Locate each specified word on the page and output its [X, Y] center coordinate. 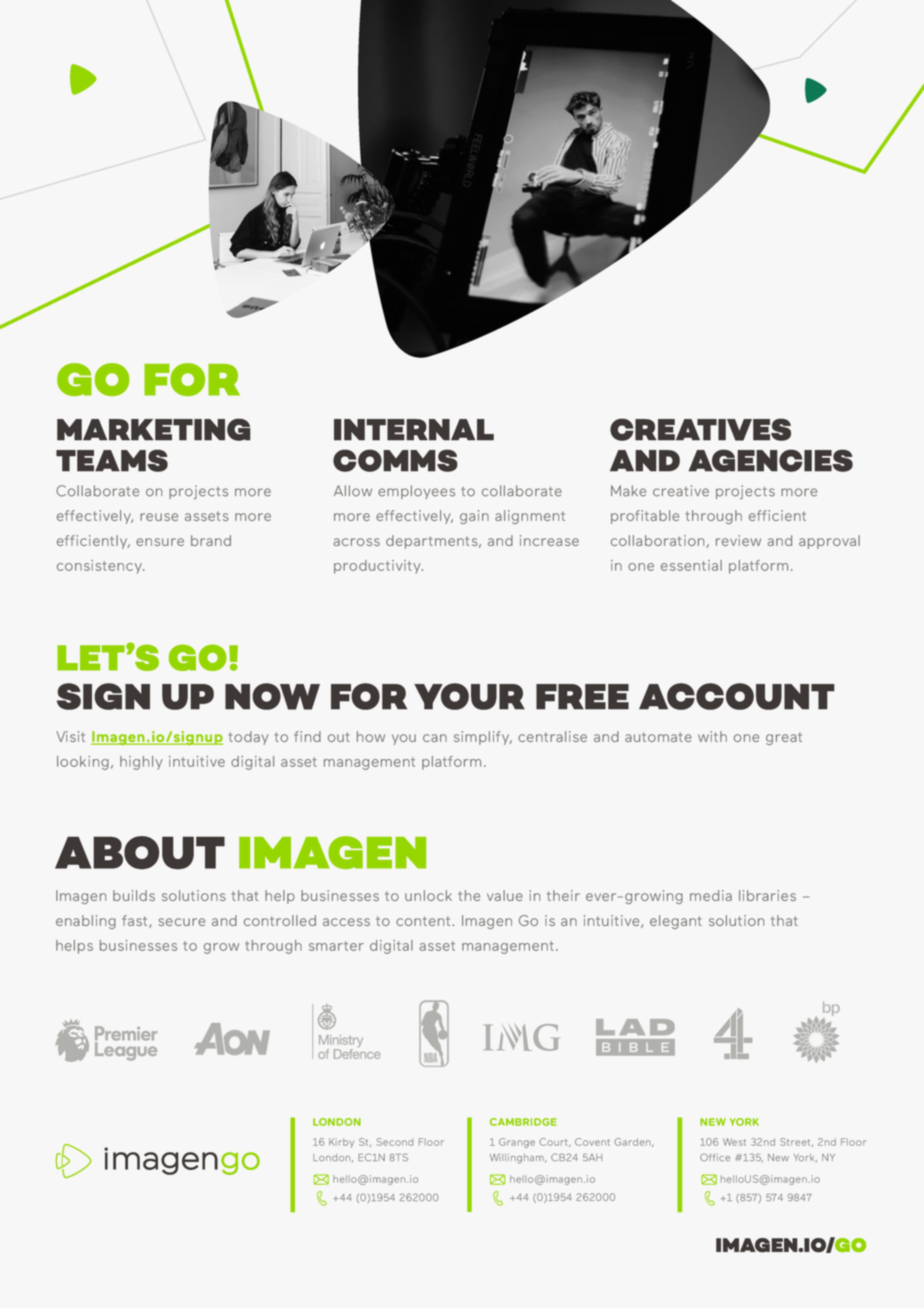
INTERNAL [414, 430]
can [435, 738]
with [712, 736]
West [734, 1142]
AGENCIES [771, 460]
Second [395, 1142]
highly [141, 763]
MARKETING [154, 429]
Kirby [341, 1143]
